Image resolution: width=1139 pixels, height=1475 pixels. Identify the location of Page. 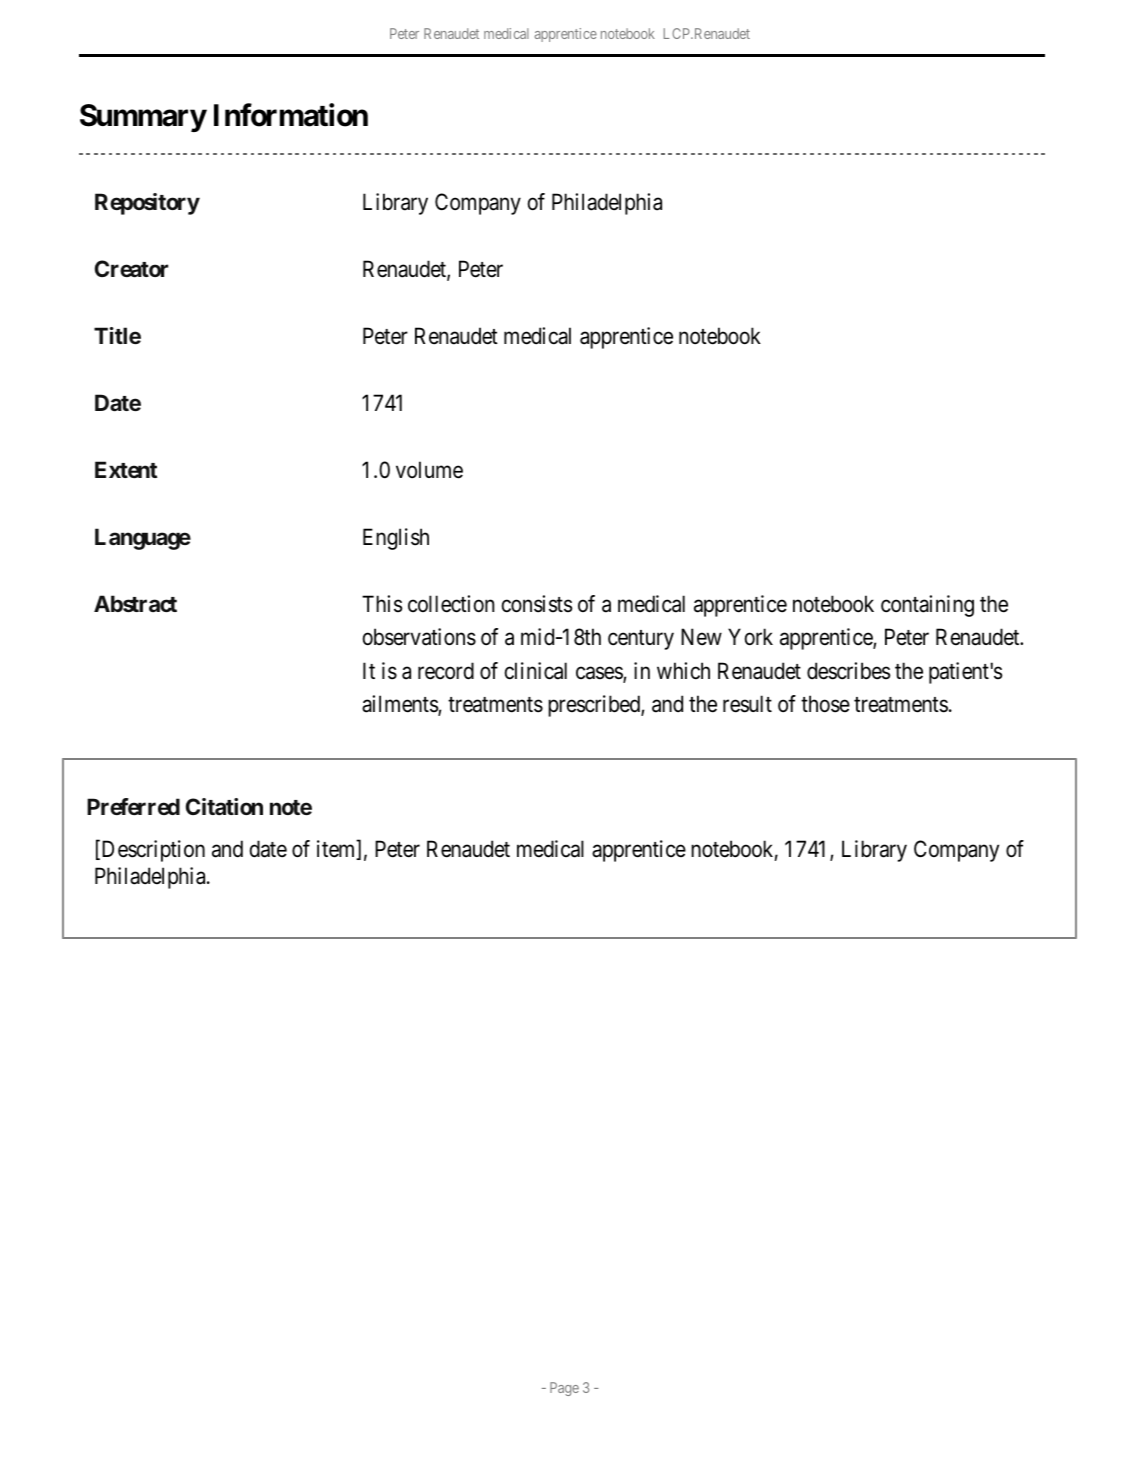
(564, 1389).
